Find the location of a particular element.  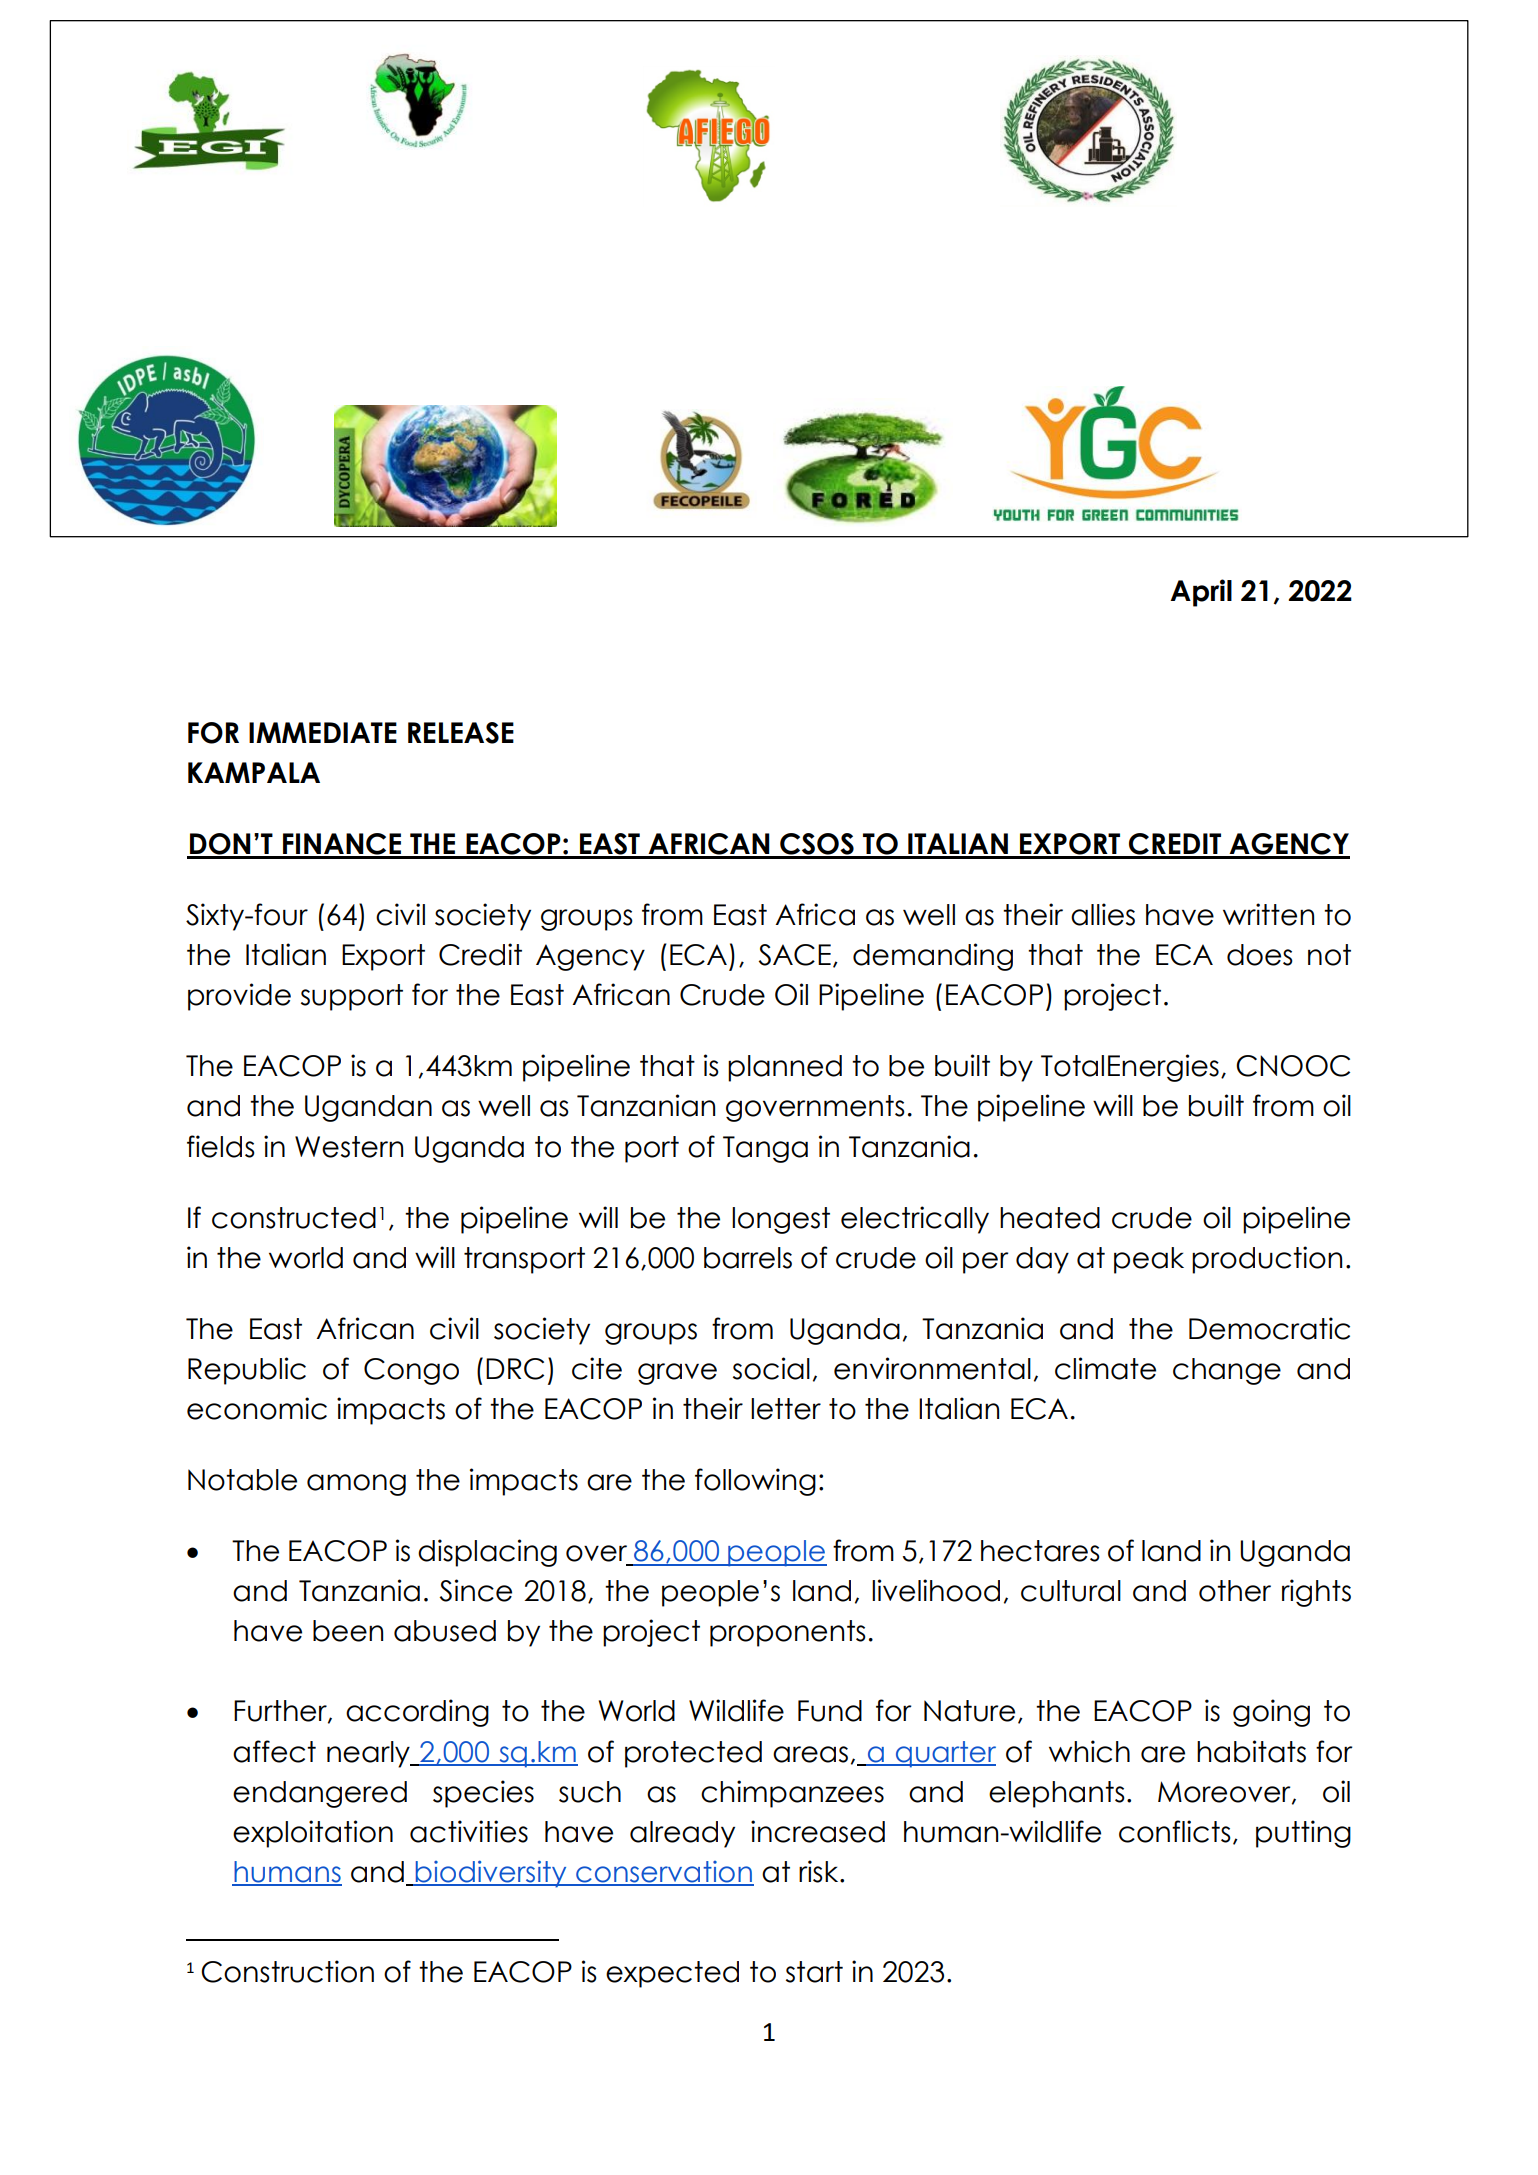

Congo is located at coordinates (411, 1371).
